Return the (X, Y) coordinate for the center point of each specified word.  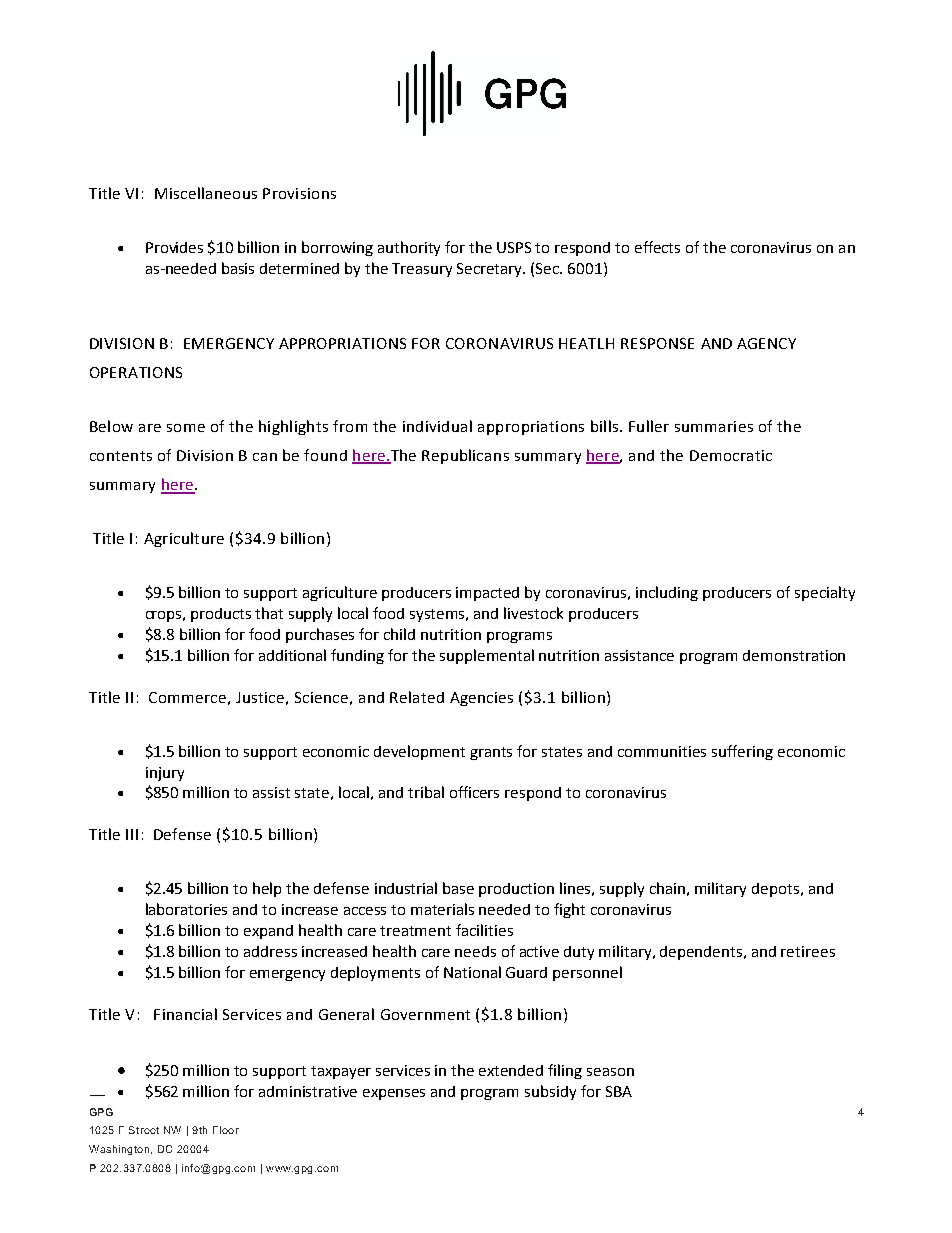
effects (657, 247)
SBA (619, 1091)
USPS (514, 247)
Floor (226, 1130)
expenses (394, 1094)
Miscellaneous (206, 193)
